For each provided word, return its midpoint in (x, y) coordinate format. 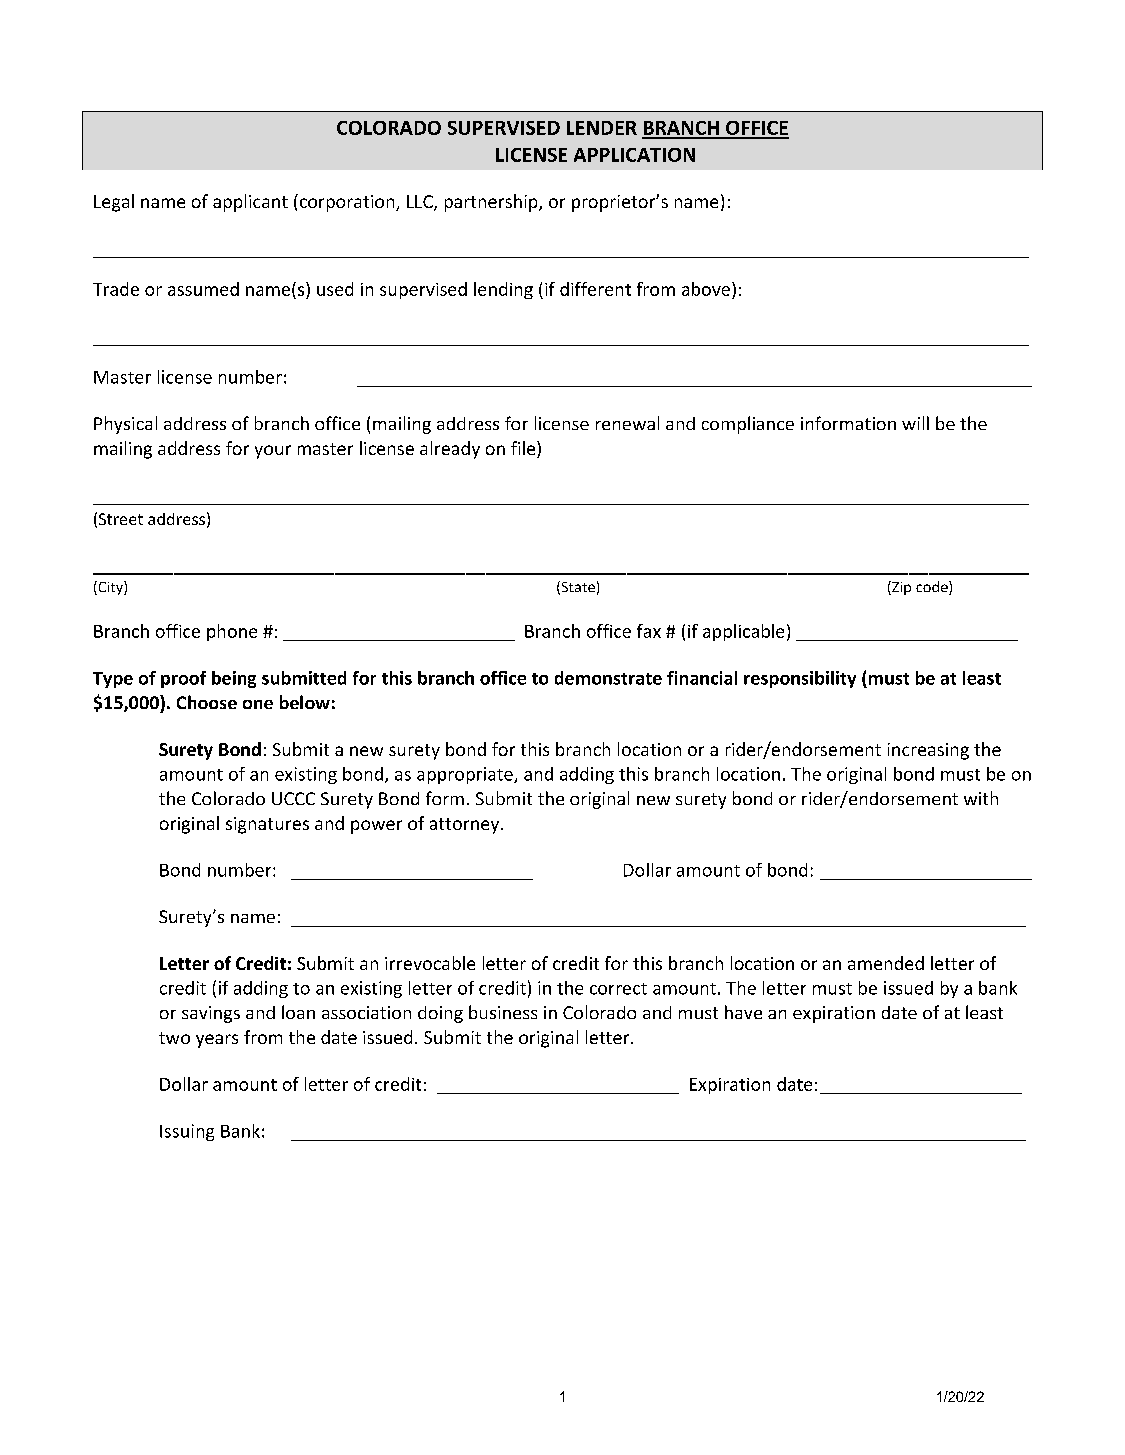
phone (232, 632)
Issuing (187, 1132)
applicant (250, 203)
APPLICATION (634, 155)
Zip (900, 588)
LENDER (602, 128)
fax (649, 631)
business (503, 1012)
